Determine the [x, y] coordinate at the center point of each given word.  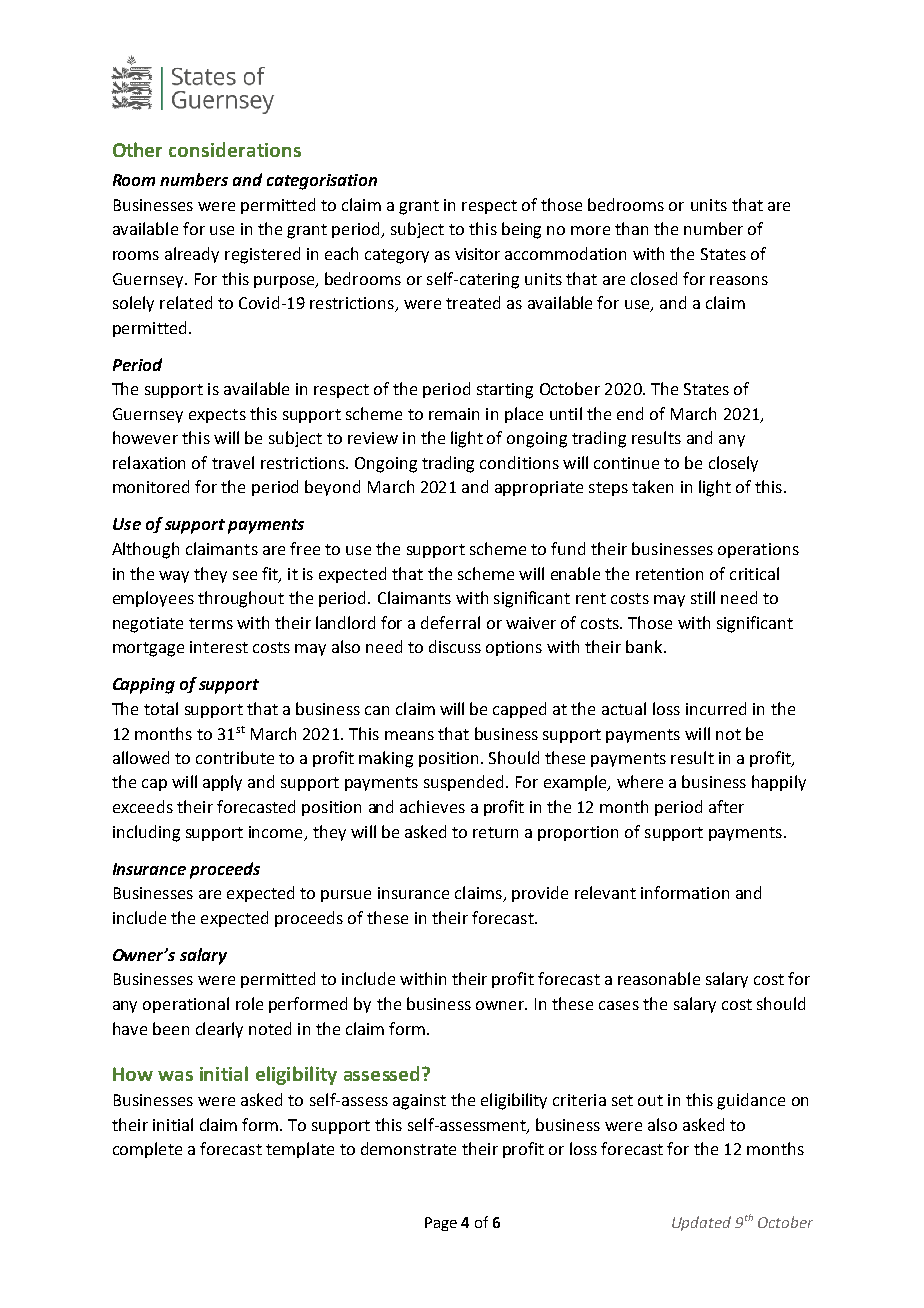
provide [540, 894]
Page [441, 1224]
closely [733, 464]
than [631, 228]
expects [217, 416]
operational [186, 1005]
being [521, 230]
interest [219, 647]
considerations [235, 149]
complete [147, 1150]
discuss [455, 646]
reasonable [659, 978]
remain [454, 414]
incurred [716, 708]
